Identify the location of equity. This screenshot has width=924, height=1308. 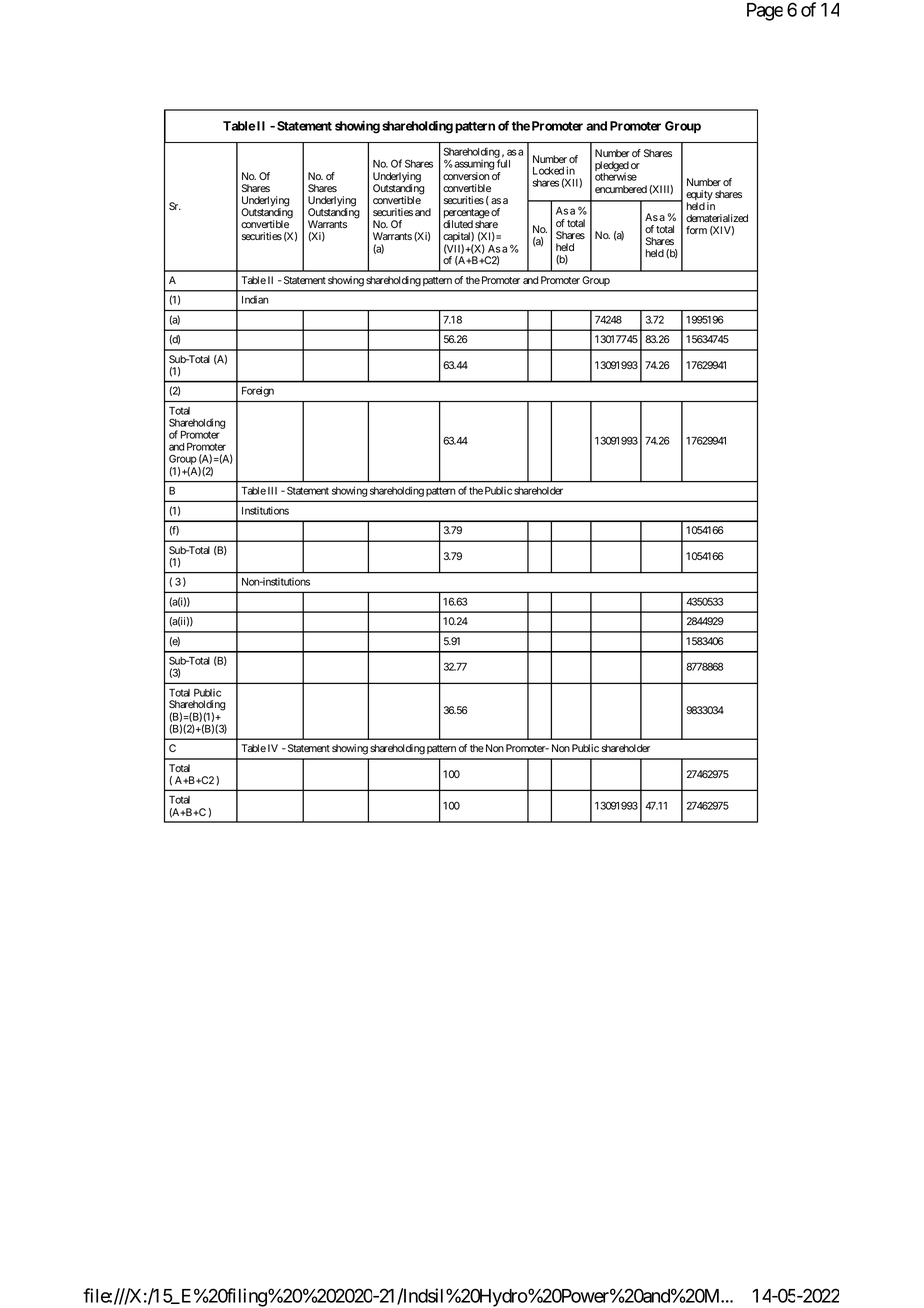
(699, 196).
